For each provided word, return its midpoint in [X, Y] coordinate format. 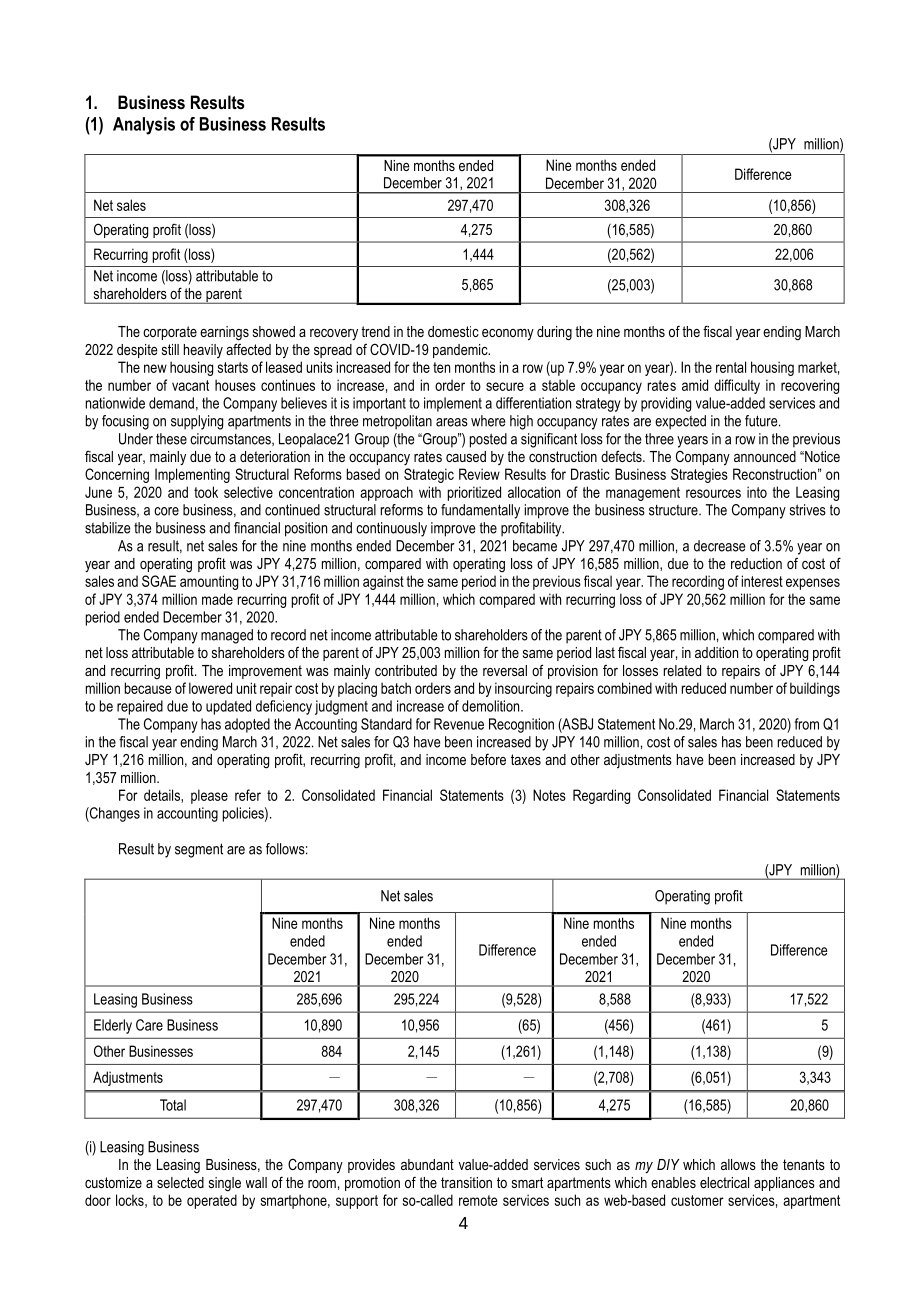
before [488, 759]
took [206, 492]
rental [731, 367]
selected [180, 1182]
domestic [453, 331]
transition [466, 1182]
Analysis [144, 126]
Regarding [601, 796]
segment [199, 850]
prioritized [474, 493]
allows [738, 1164]
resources [713, 493]
